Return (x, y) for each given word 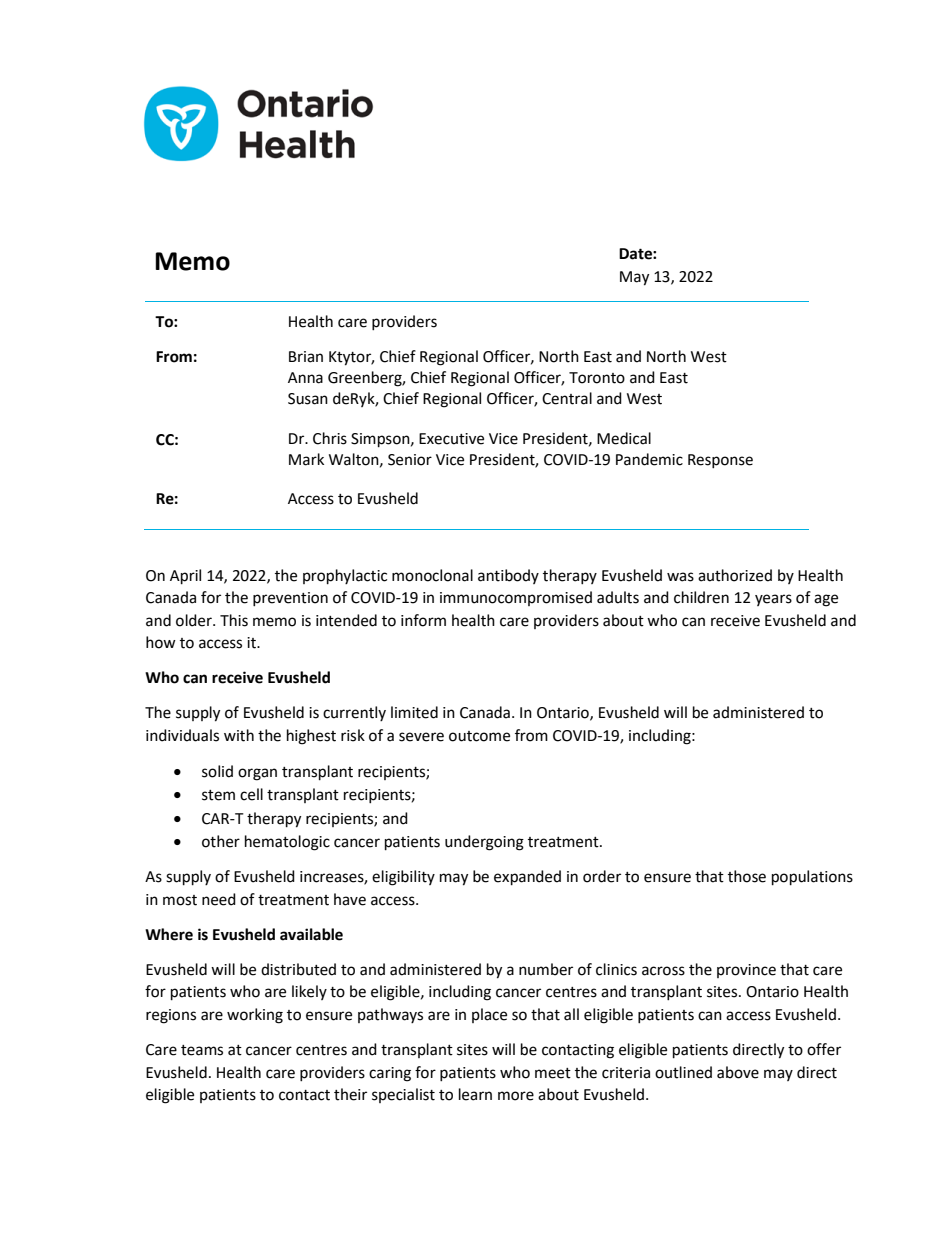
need (219, 899)
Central (567, 398)
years (773, 600)
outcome (479, 736)
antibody (508, 576)
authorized (735, 575)
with (239, 735)
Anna (305, 378)
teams (202, 1050)
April (185, 577)
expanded (527, 878)
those (747, 876)
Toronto (597, 378)
